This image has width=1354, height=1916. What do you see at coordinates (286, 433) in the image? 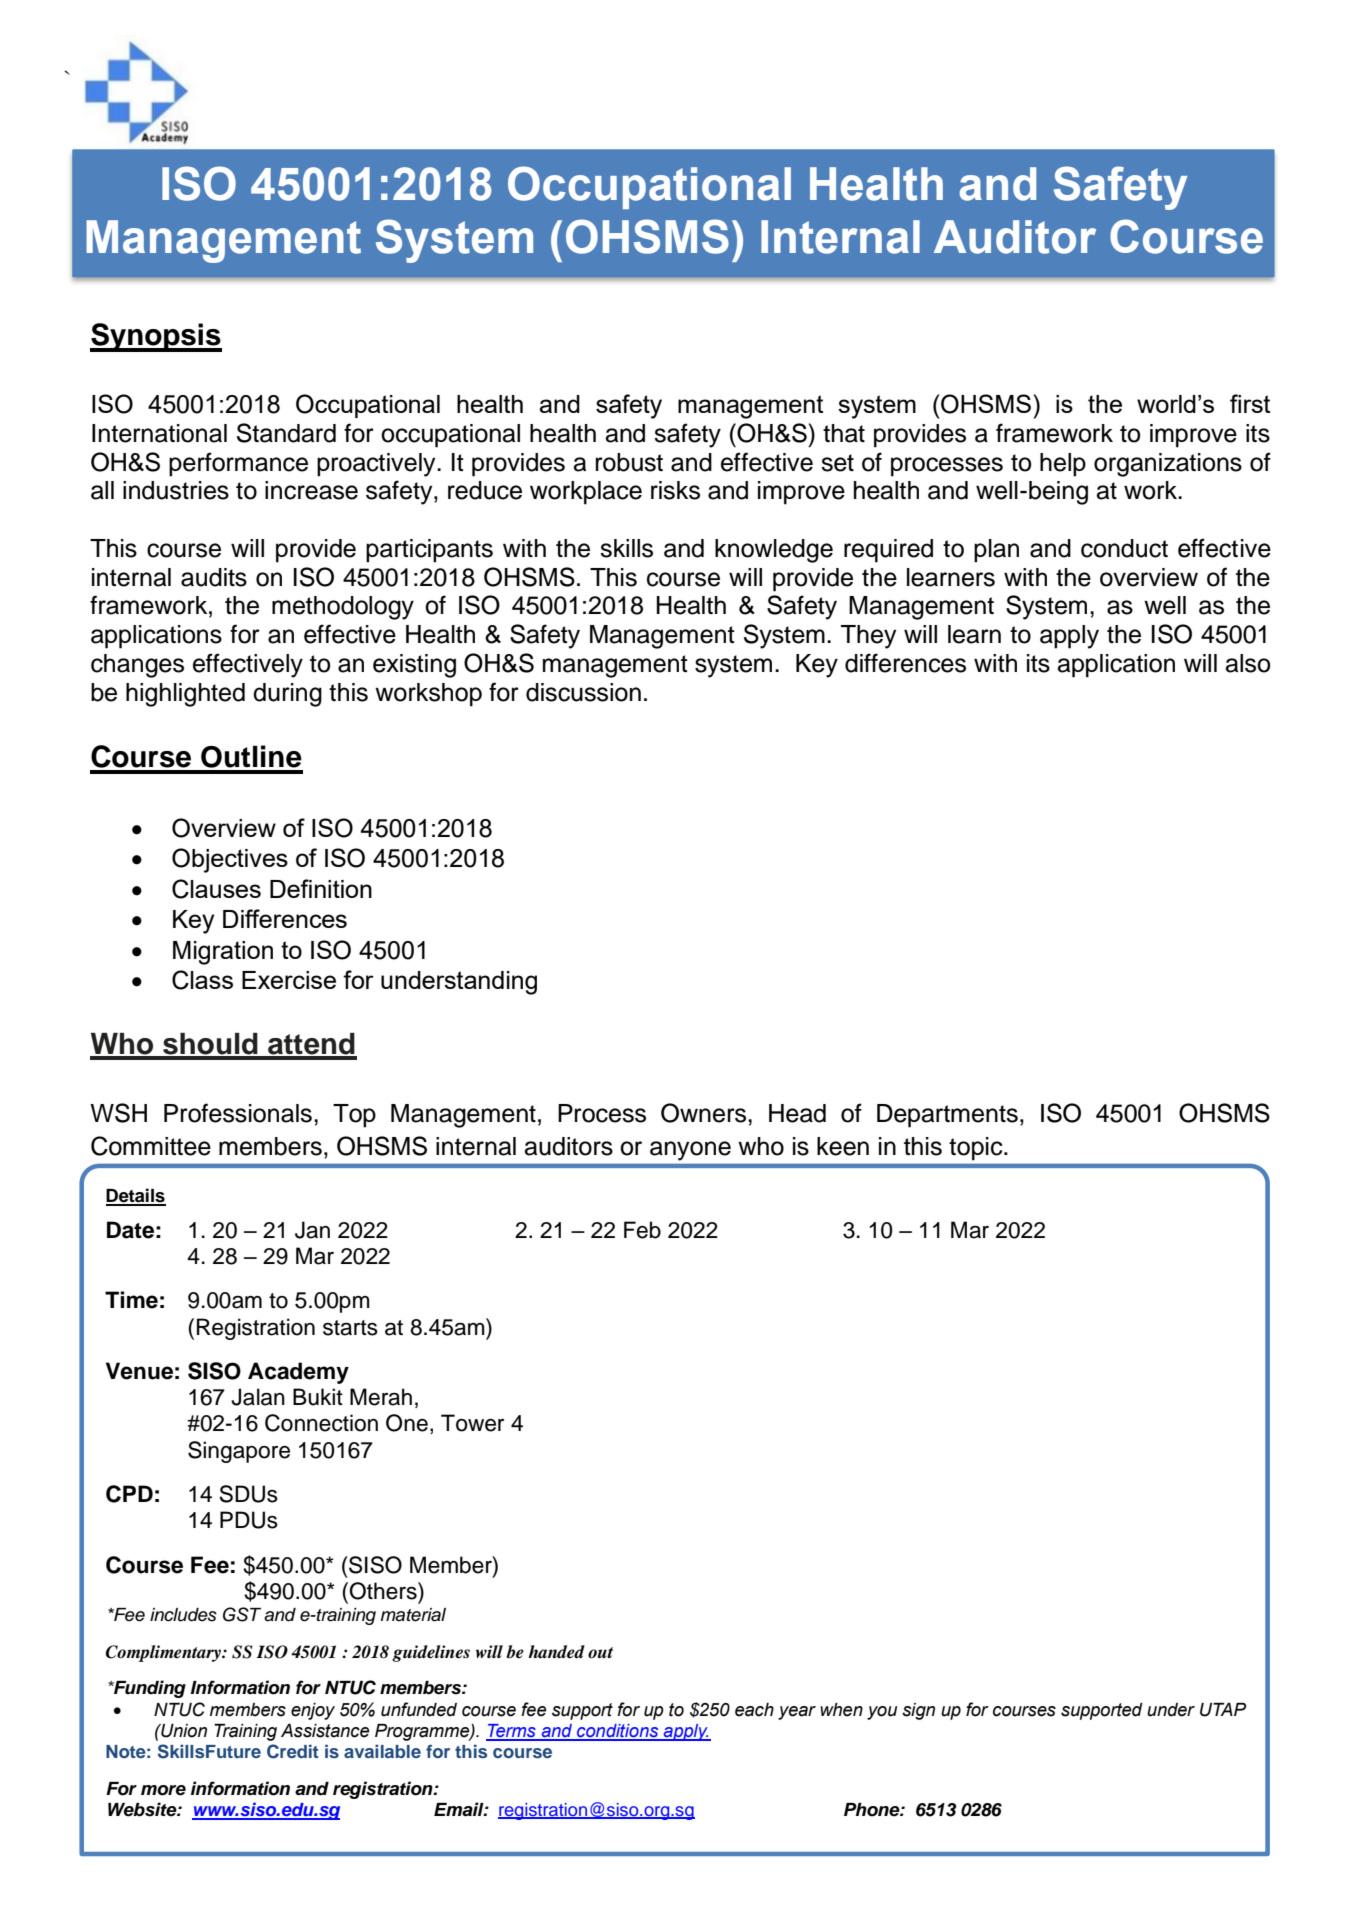
I see `Standard` at bounding box center [286, 433].
